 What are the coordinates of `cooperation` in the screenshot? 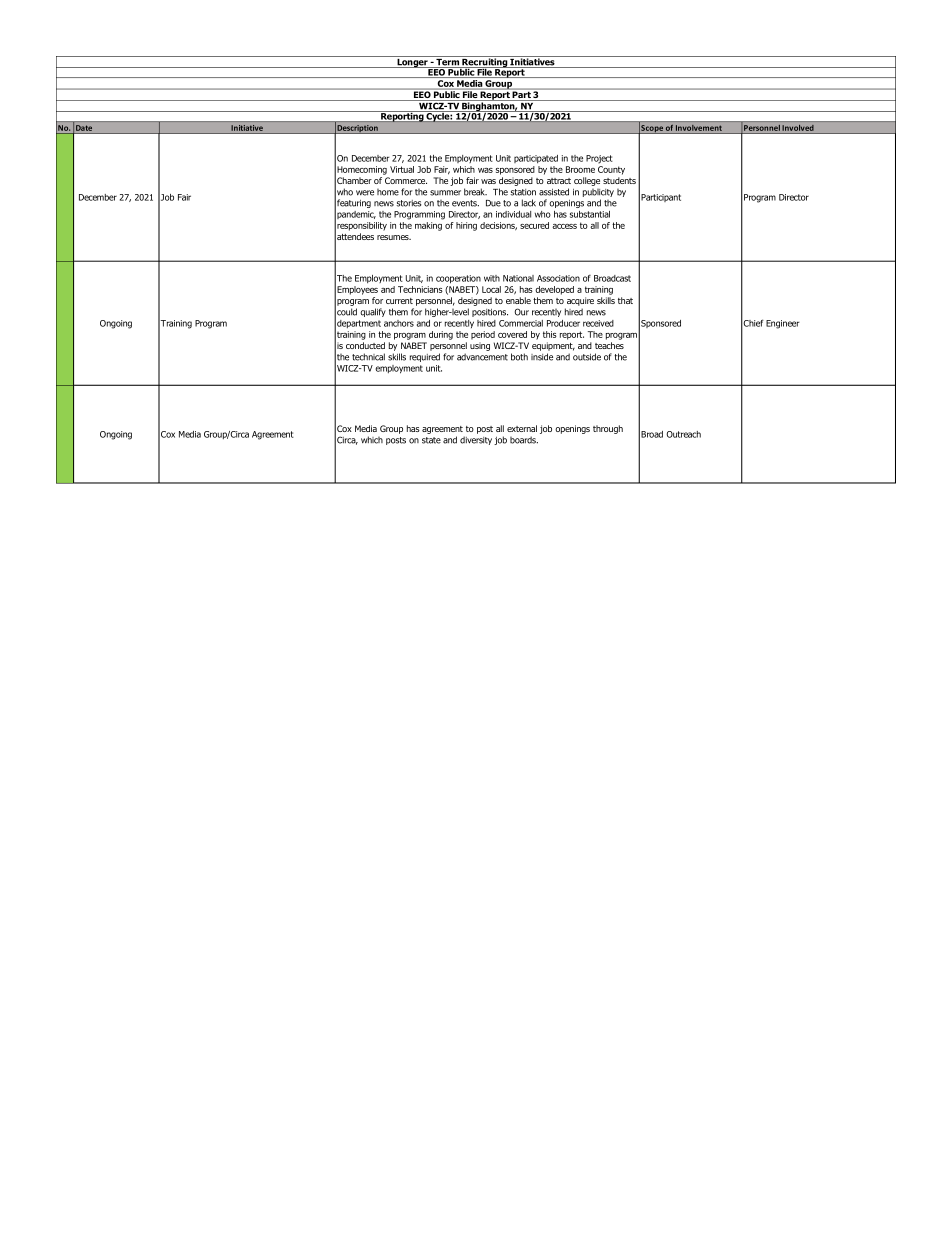 It's located at (458, 279).
